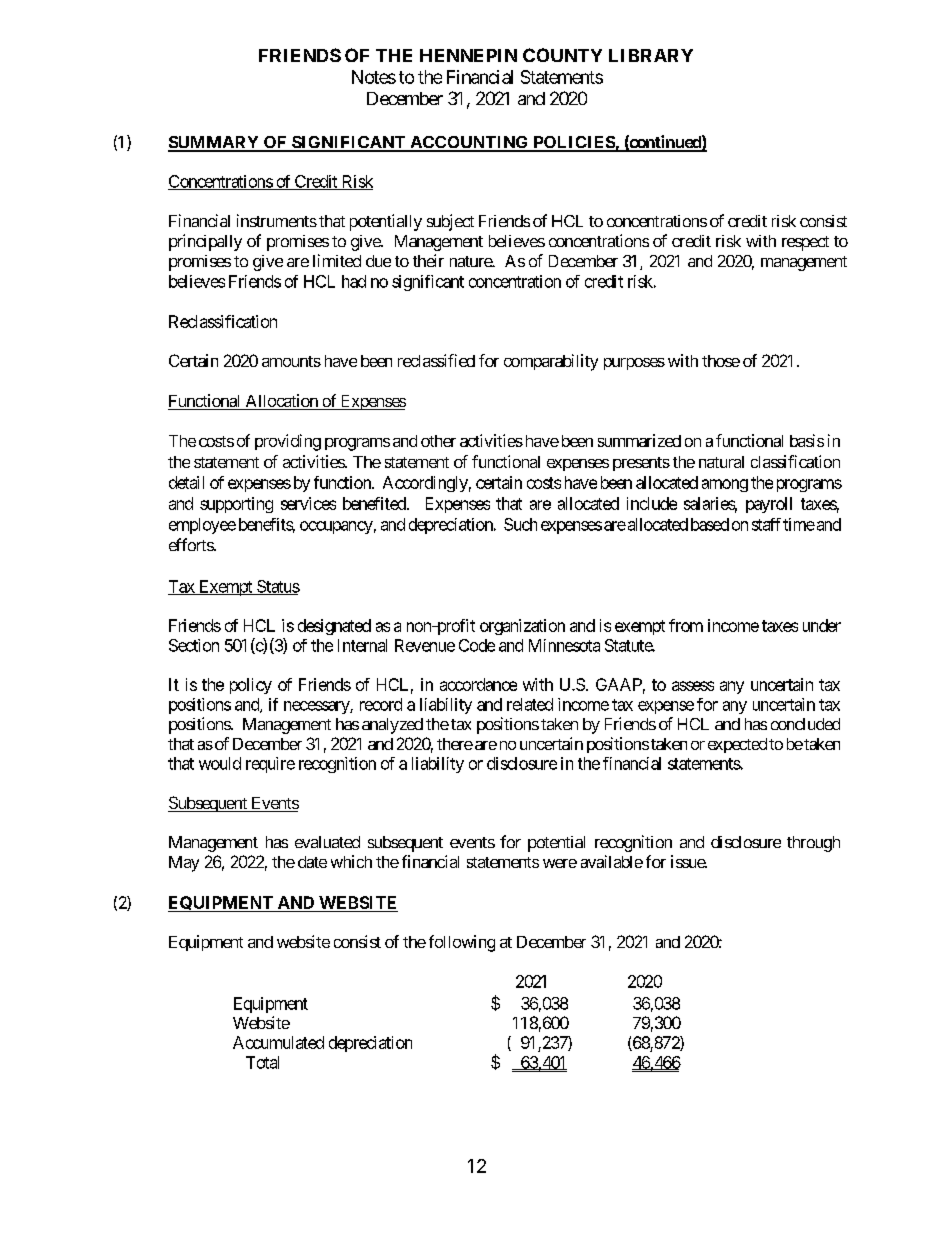 This image has width=952, height=1233. What do you see at coordinates (428, 260) in the image?
I see `their` at bounding box center [428, 260].
